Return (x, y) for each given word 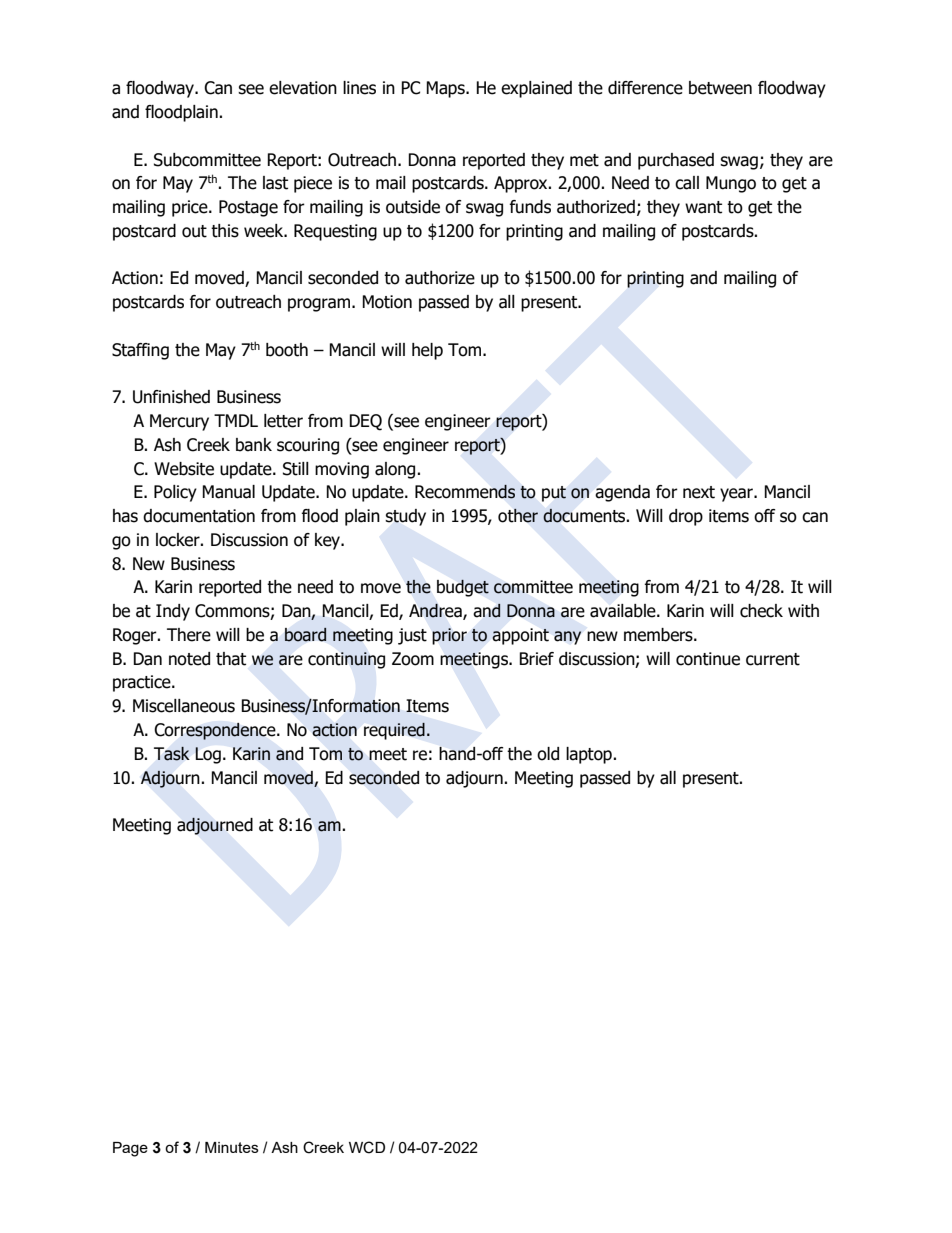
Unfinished (171, 397)
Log (208, 755)
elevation (303, 88)
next (699, 492)
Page (130, 1149)
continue (708, 659)
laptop (590, 755)
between (720, 88)
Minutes (232, 1147)
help (427, 351)
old (548, 754)
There (189, 635)
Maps (446, 89)
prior (449, 636)
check (761, 611)
